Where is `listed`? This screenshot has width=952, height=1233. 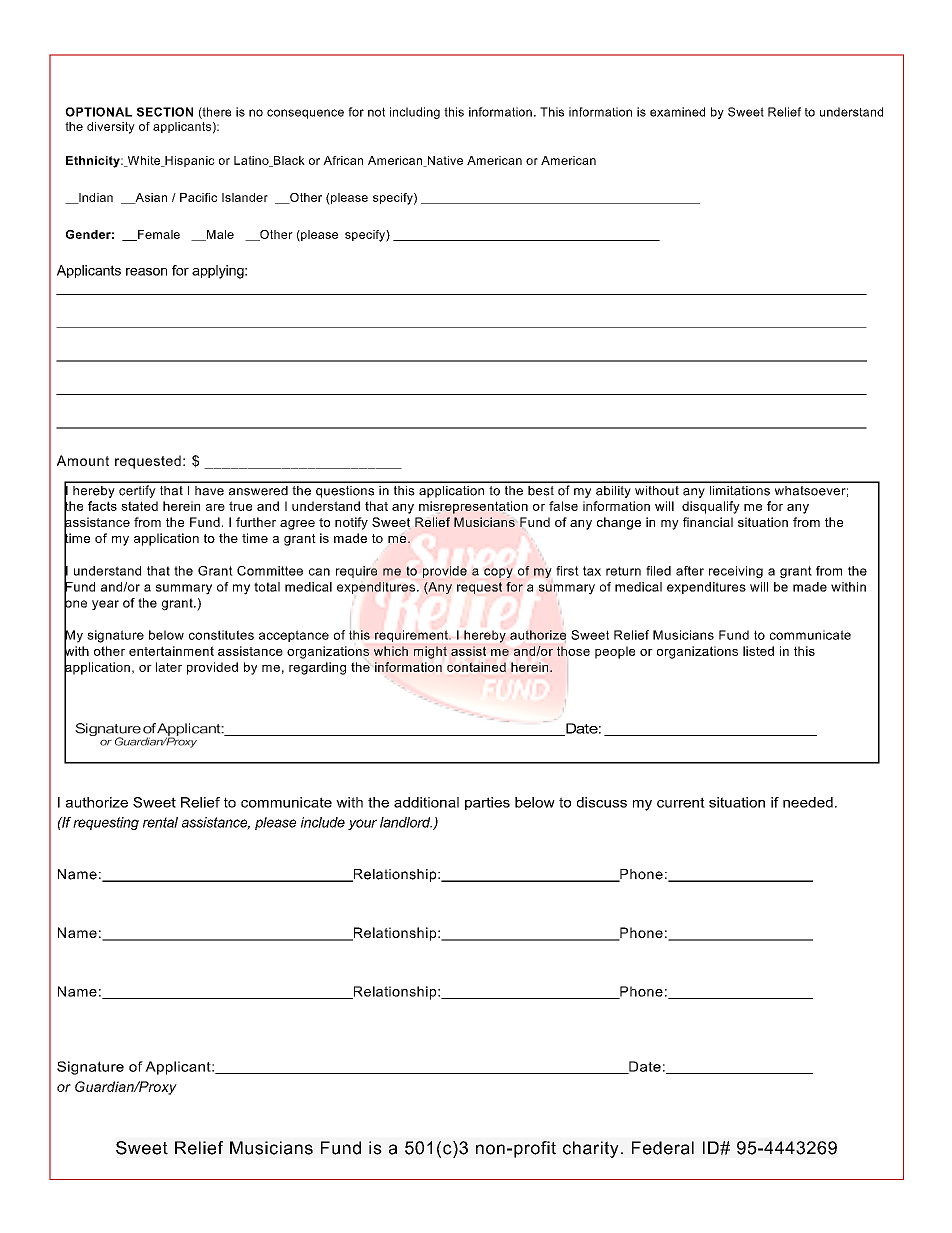 listed is located at coordinates (758, 651).
